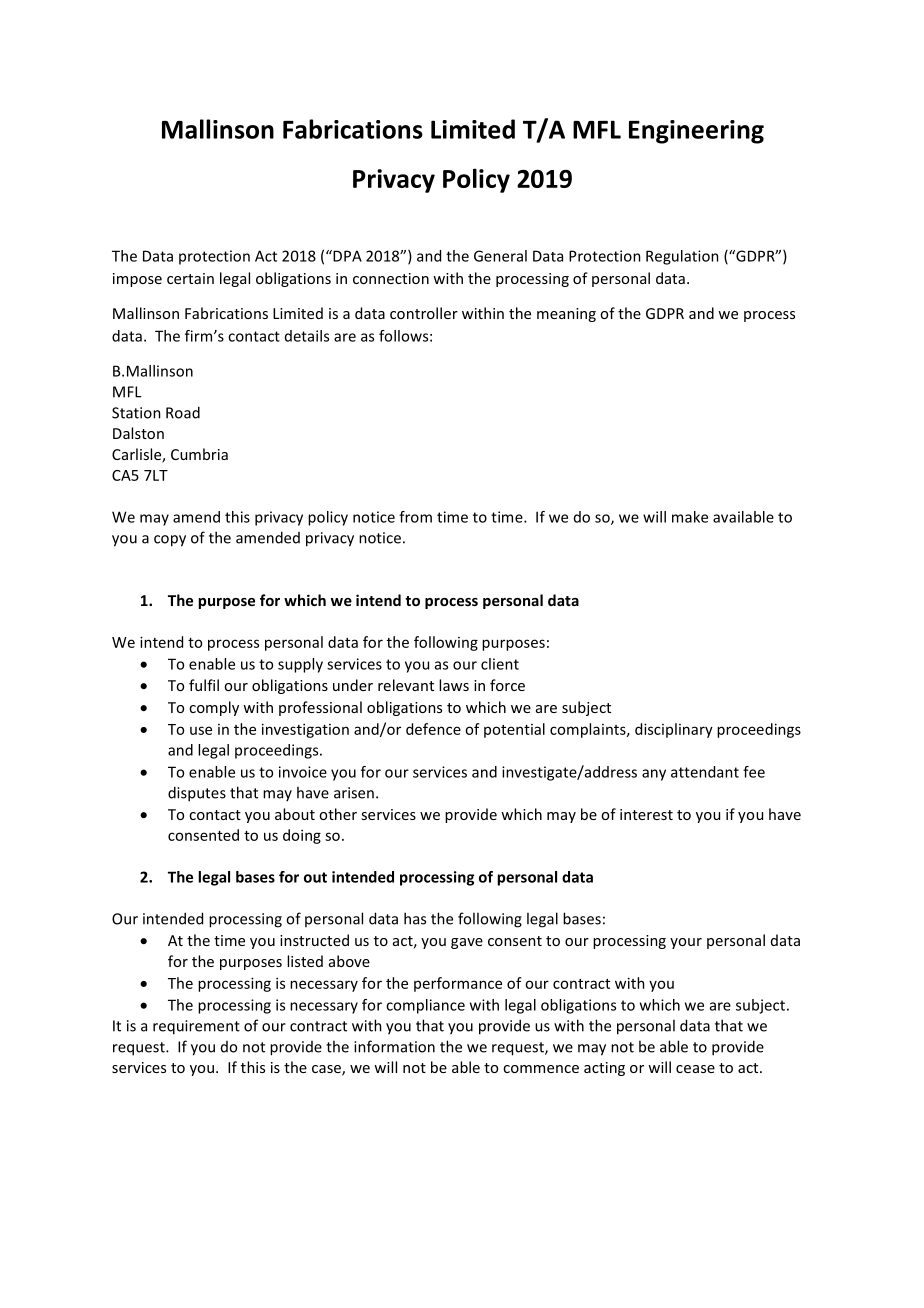 The image size is (924, 1308). Describe the element at coordinates (196, 1027) in the screenshot. I see `requirement` at that location.
